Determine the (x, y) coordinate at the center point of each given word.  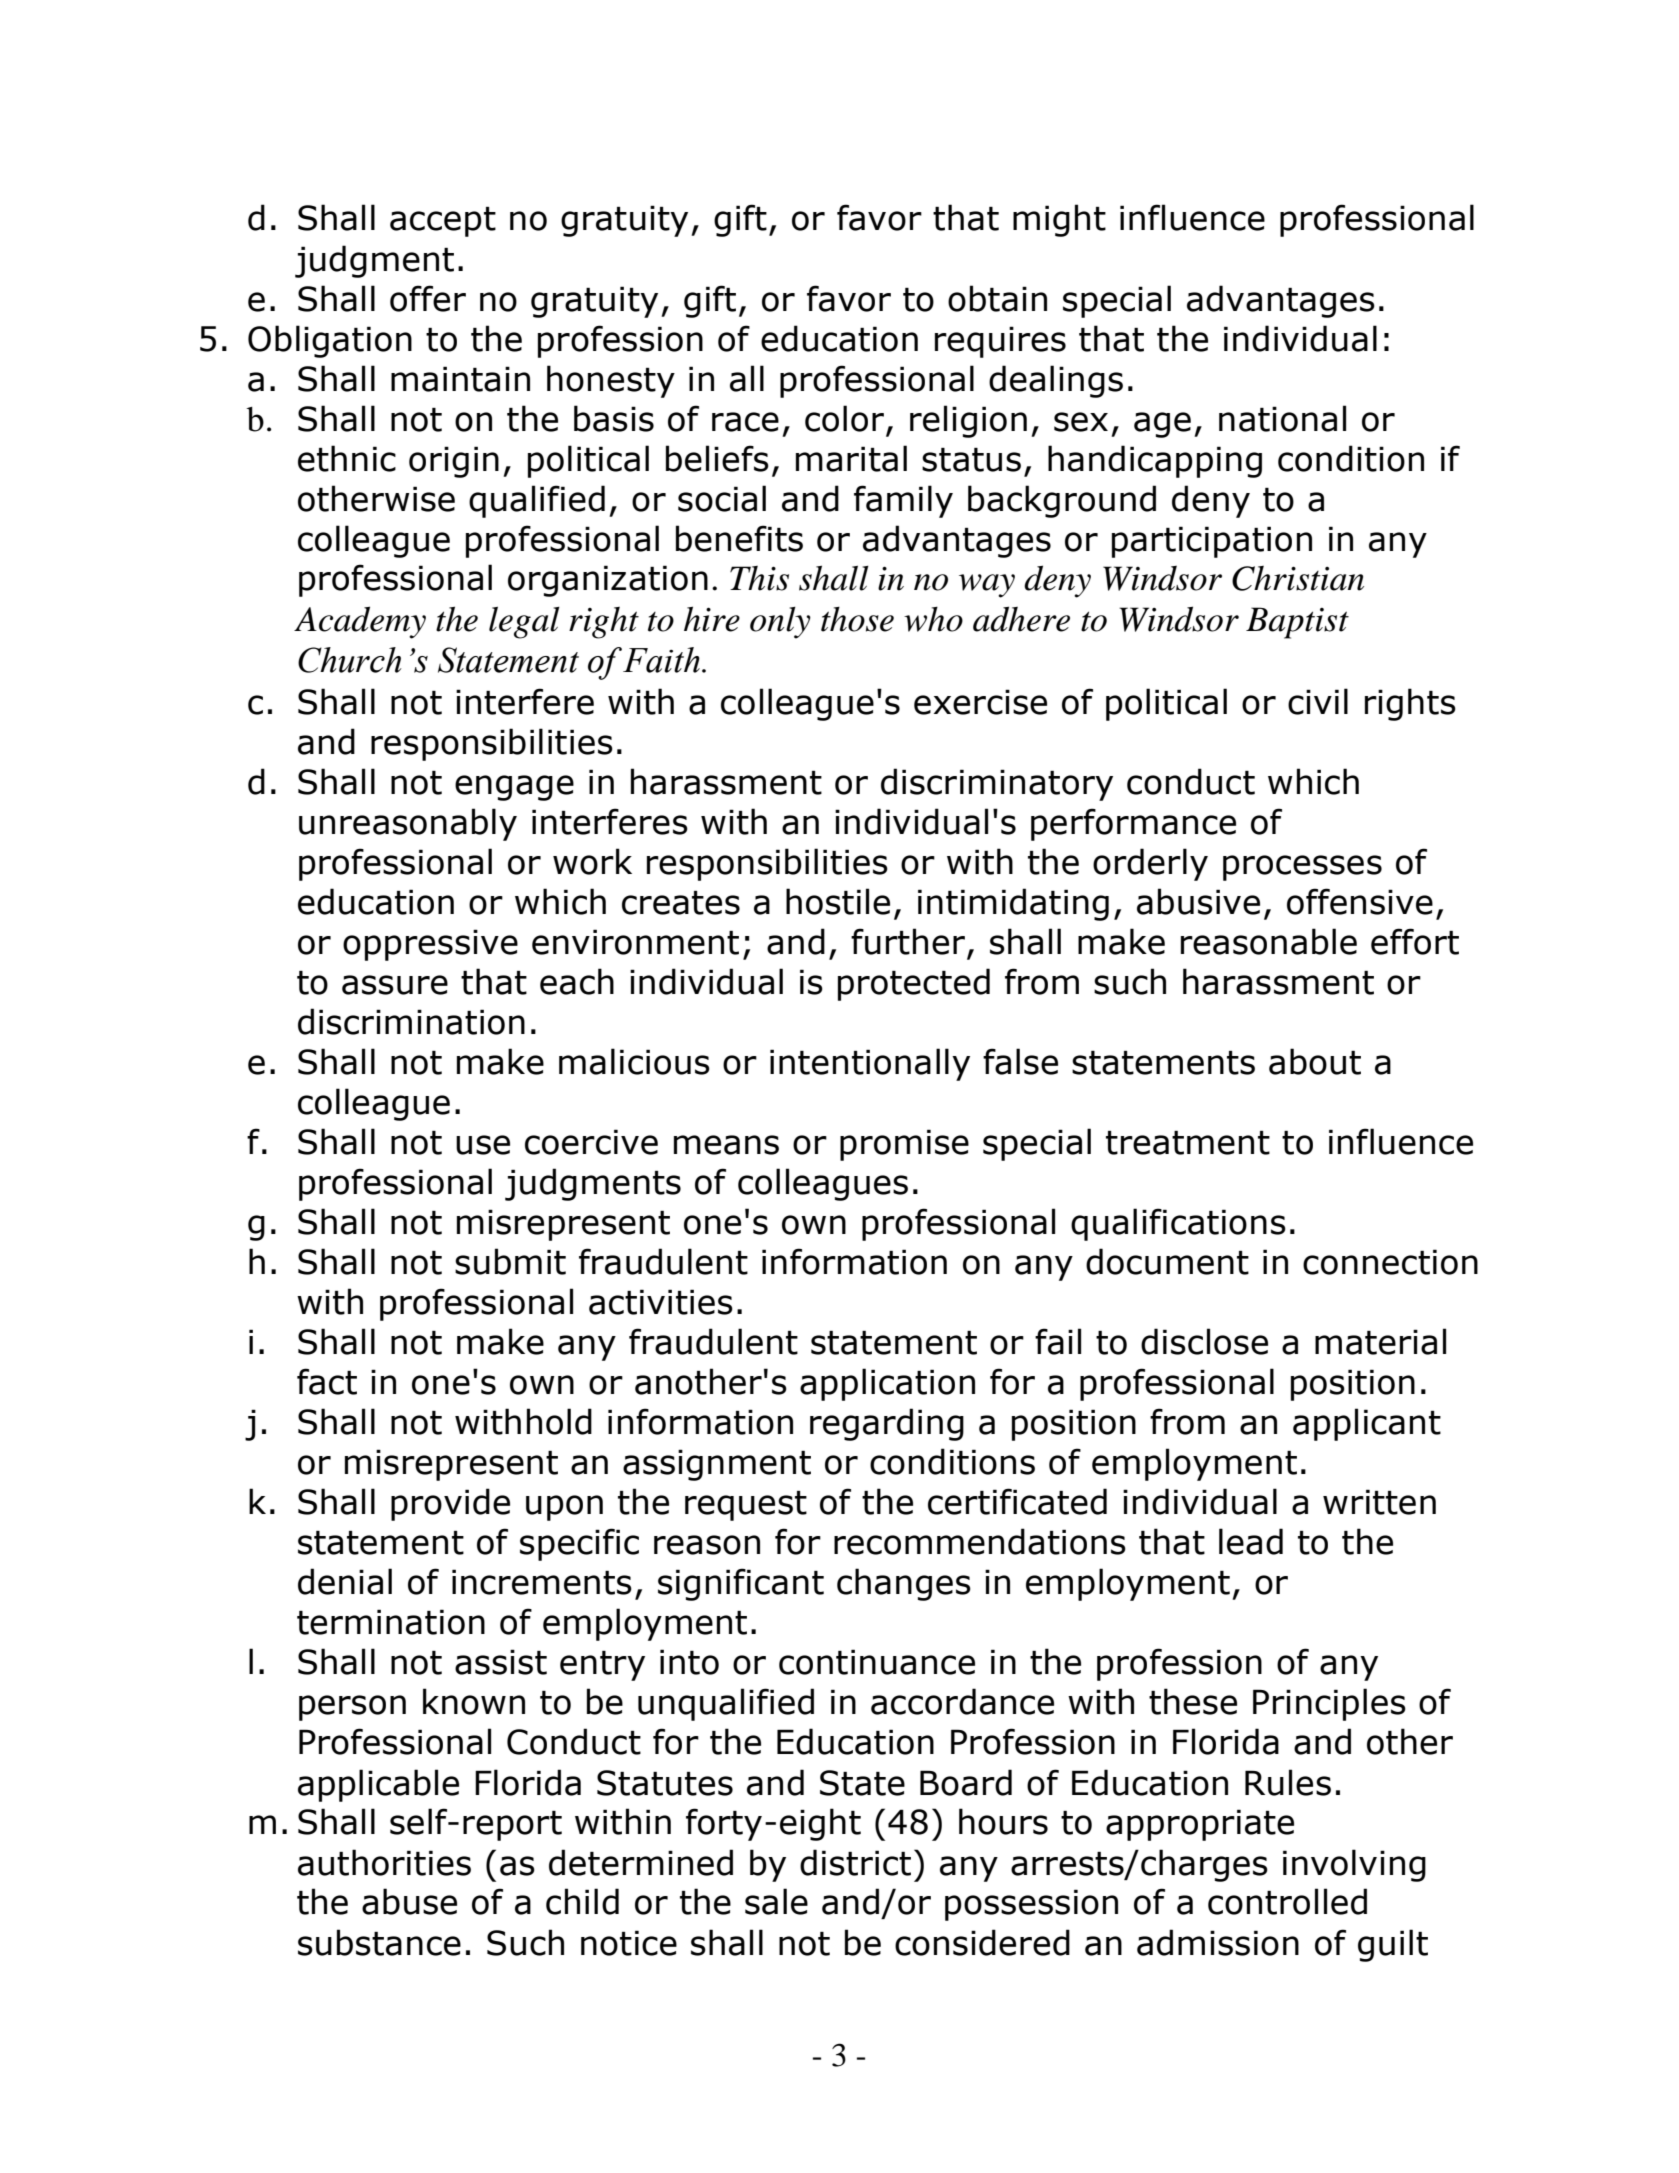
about (1315, 1061)
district (855, 1862)
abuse (409, 1901)
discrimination (411, 1021)
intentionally (870, 1064)
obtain (997, 298)
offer (428, 298)
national (1282, 418)
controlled (1287, 1901)
